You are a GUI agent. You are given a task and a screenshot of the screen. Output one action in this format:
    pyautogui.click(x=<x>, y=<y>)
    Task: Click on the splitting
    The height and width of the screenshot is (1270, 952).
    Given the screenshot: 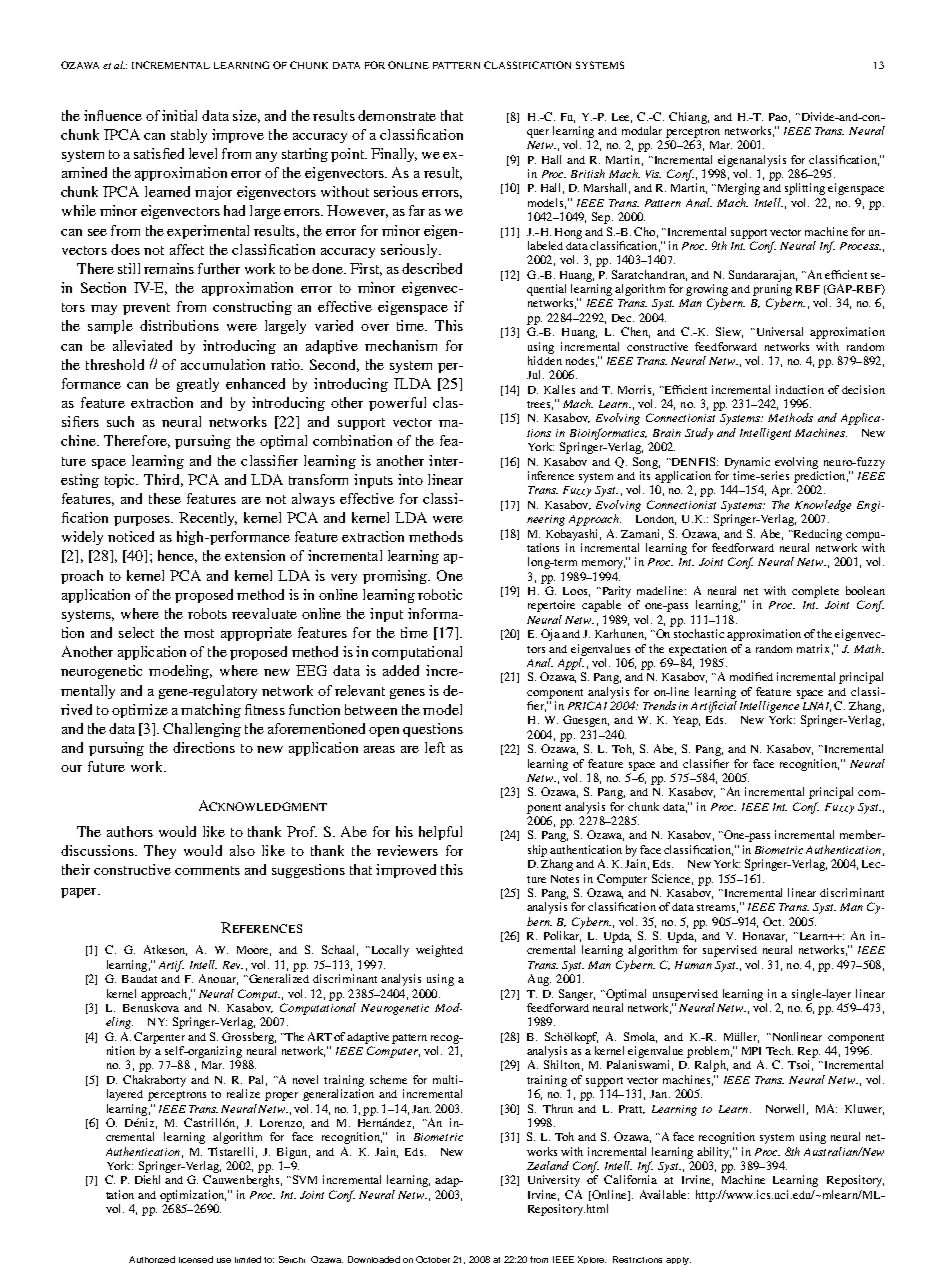 What is the action you would take?
    pyautogui.click(x=805, y=189)
